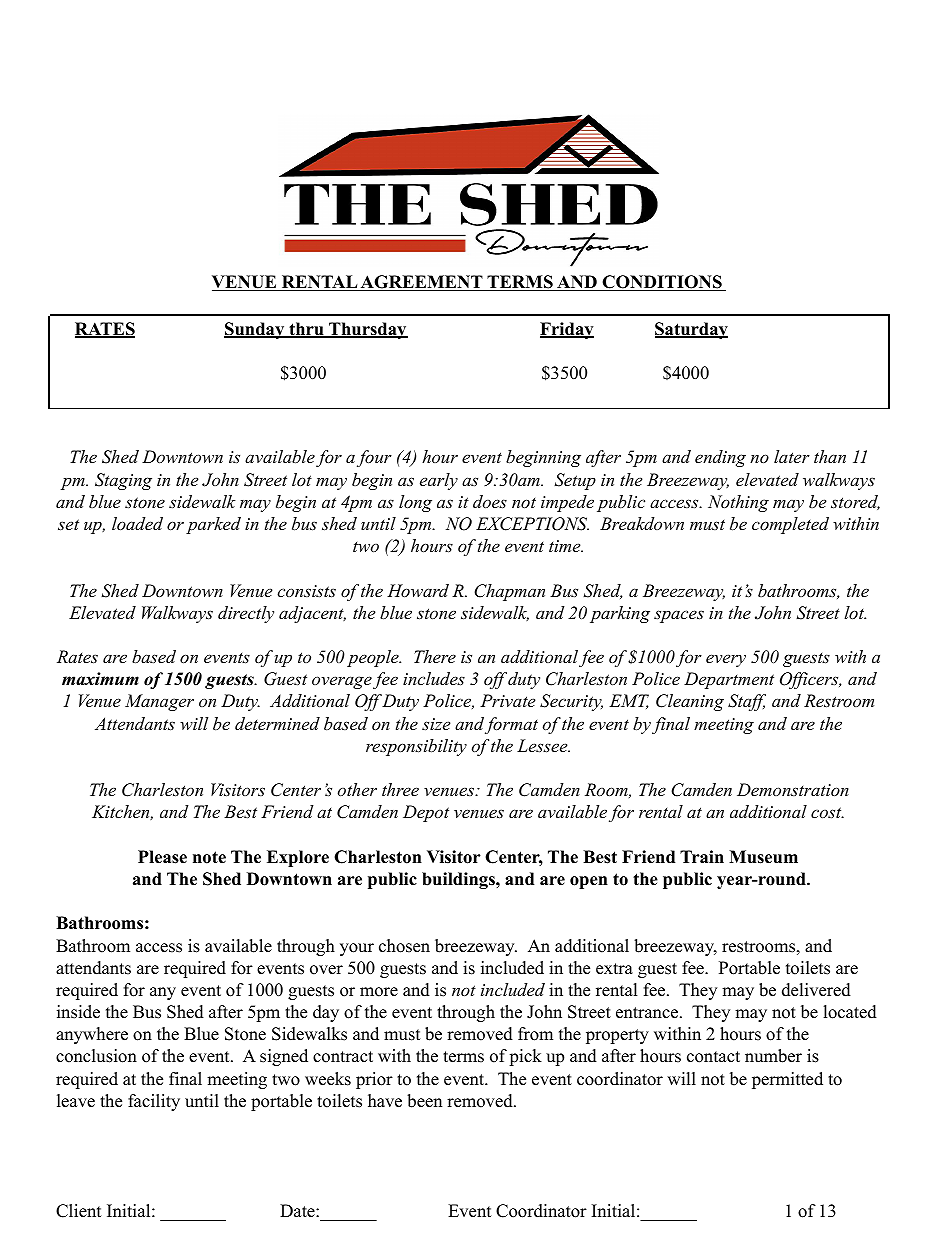  I want to click on Staff, so click(747, 702).
